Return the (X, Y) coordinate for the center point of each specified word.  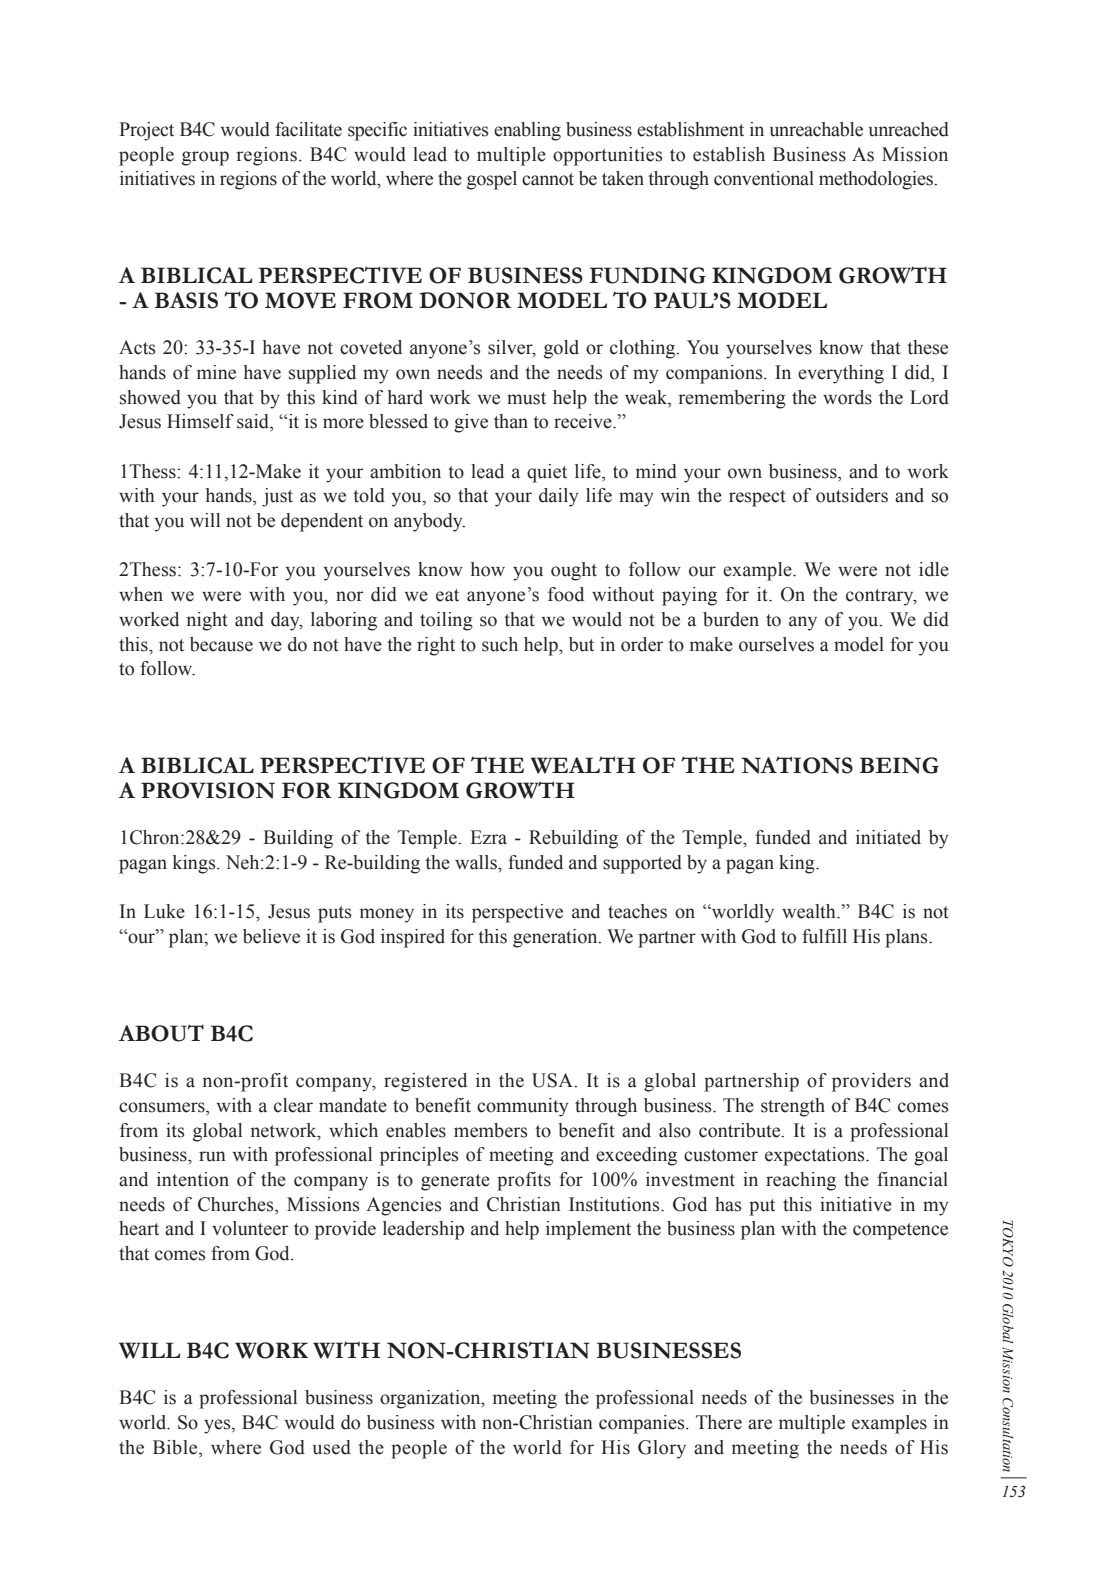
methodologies (877, 180)
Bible (176, 1447)
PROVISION (208, 790)
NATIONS (797, 765)
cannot (548, 179)
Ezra (488, 837)
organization (431, 1399)
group (205, 158)
